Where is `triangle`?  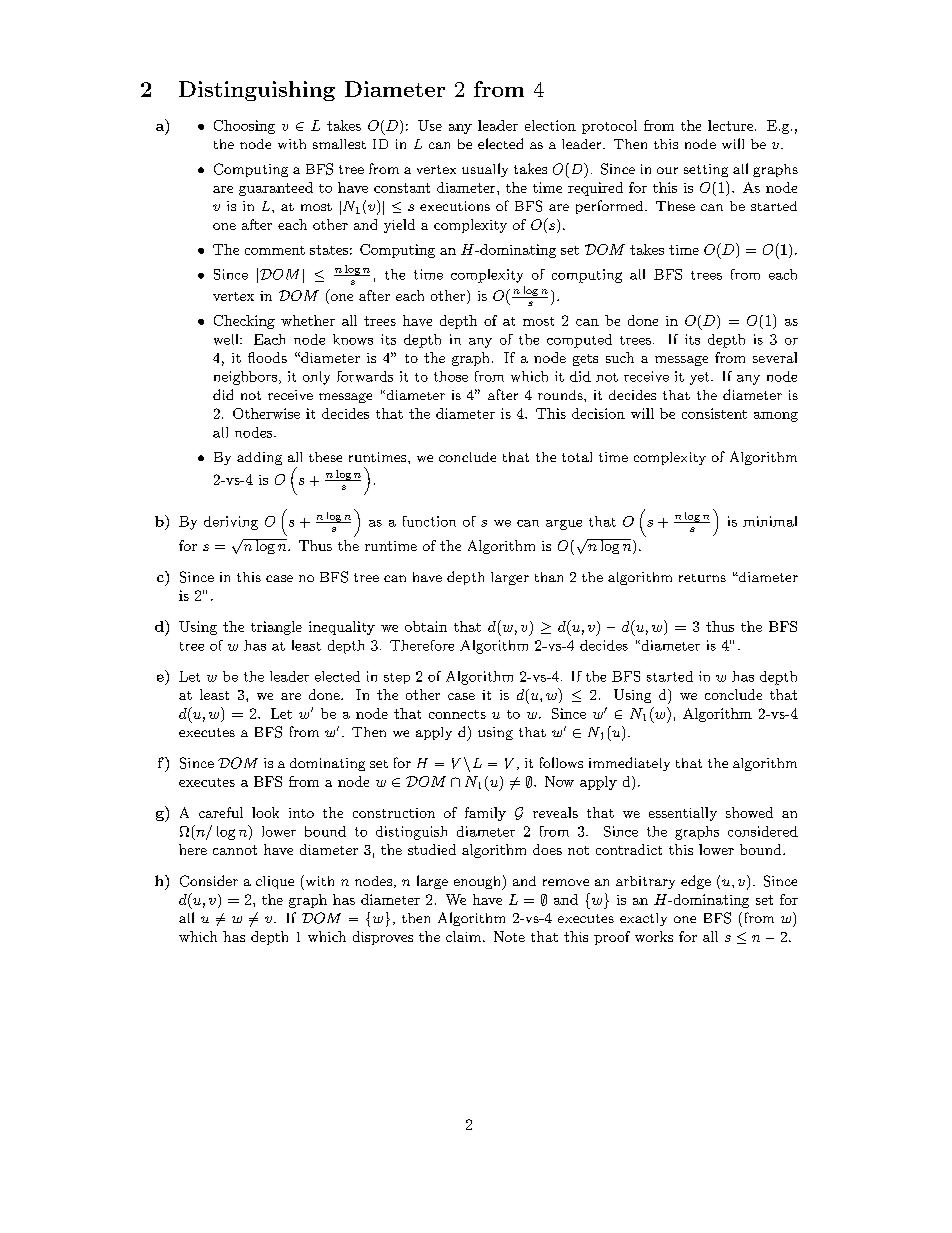 triangle is located at coordinates (276, 628).
